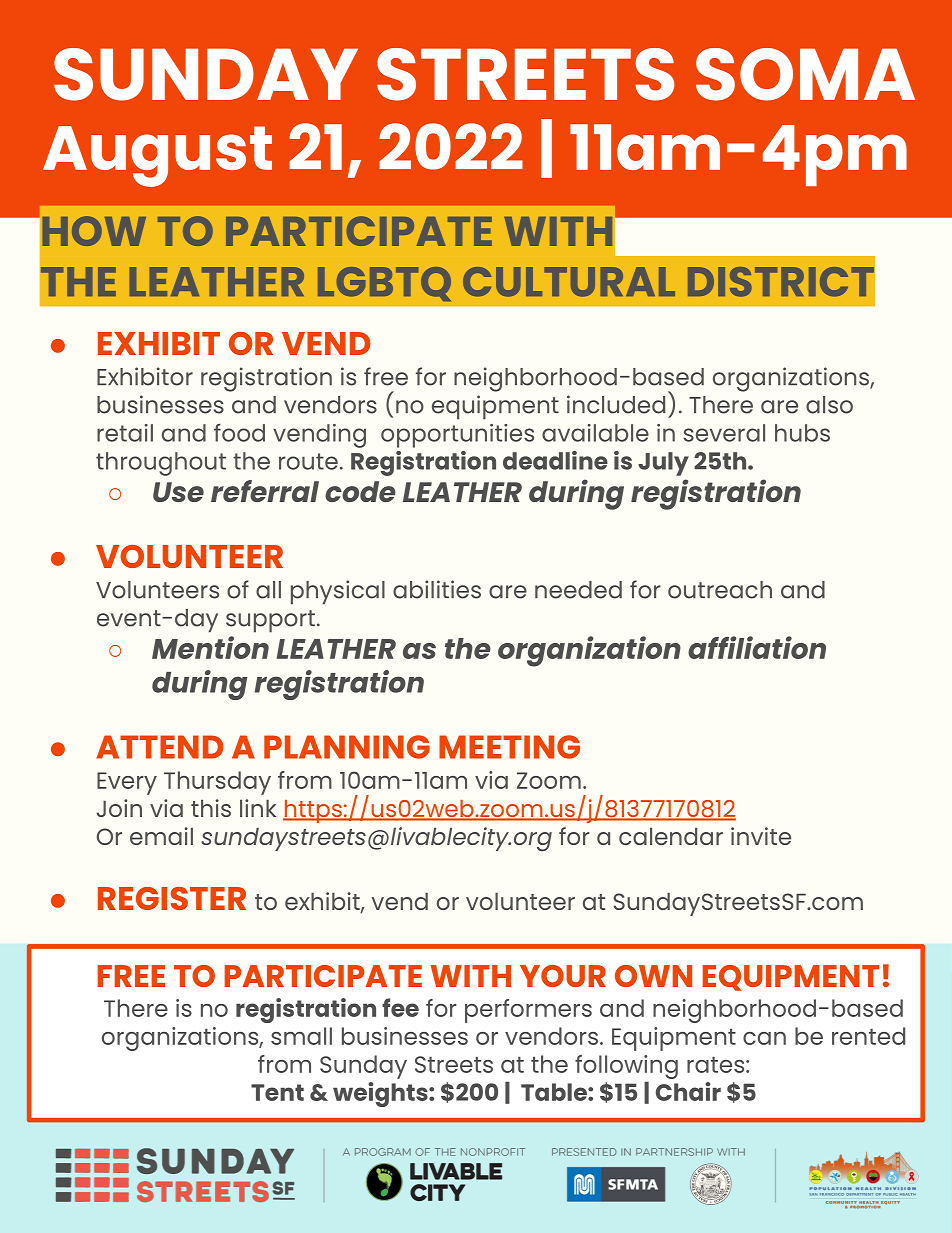  I want to click on food, so click(239, 432).
